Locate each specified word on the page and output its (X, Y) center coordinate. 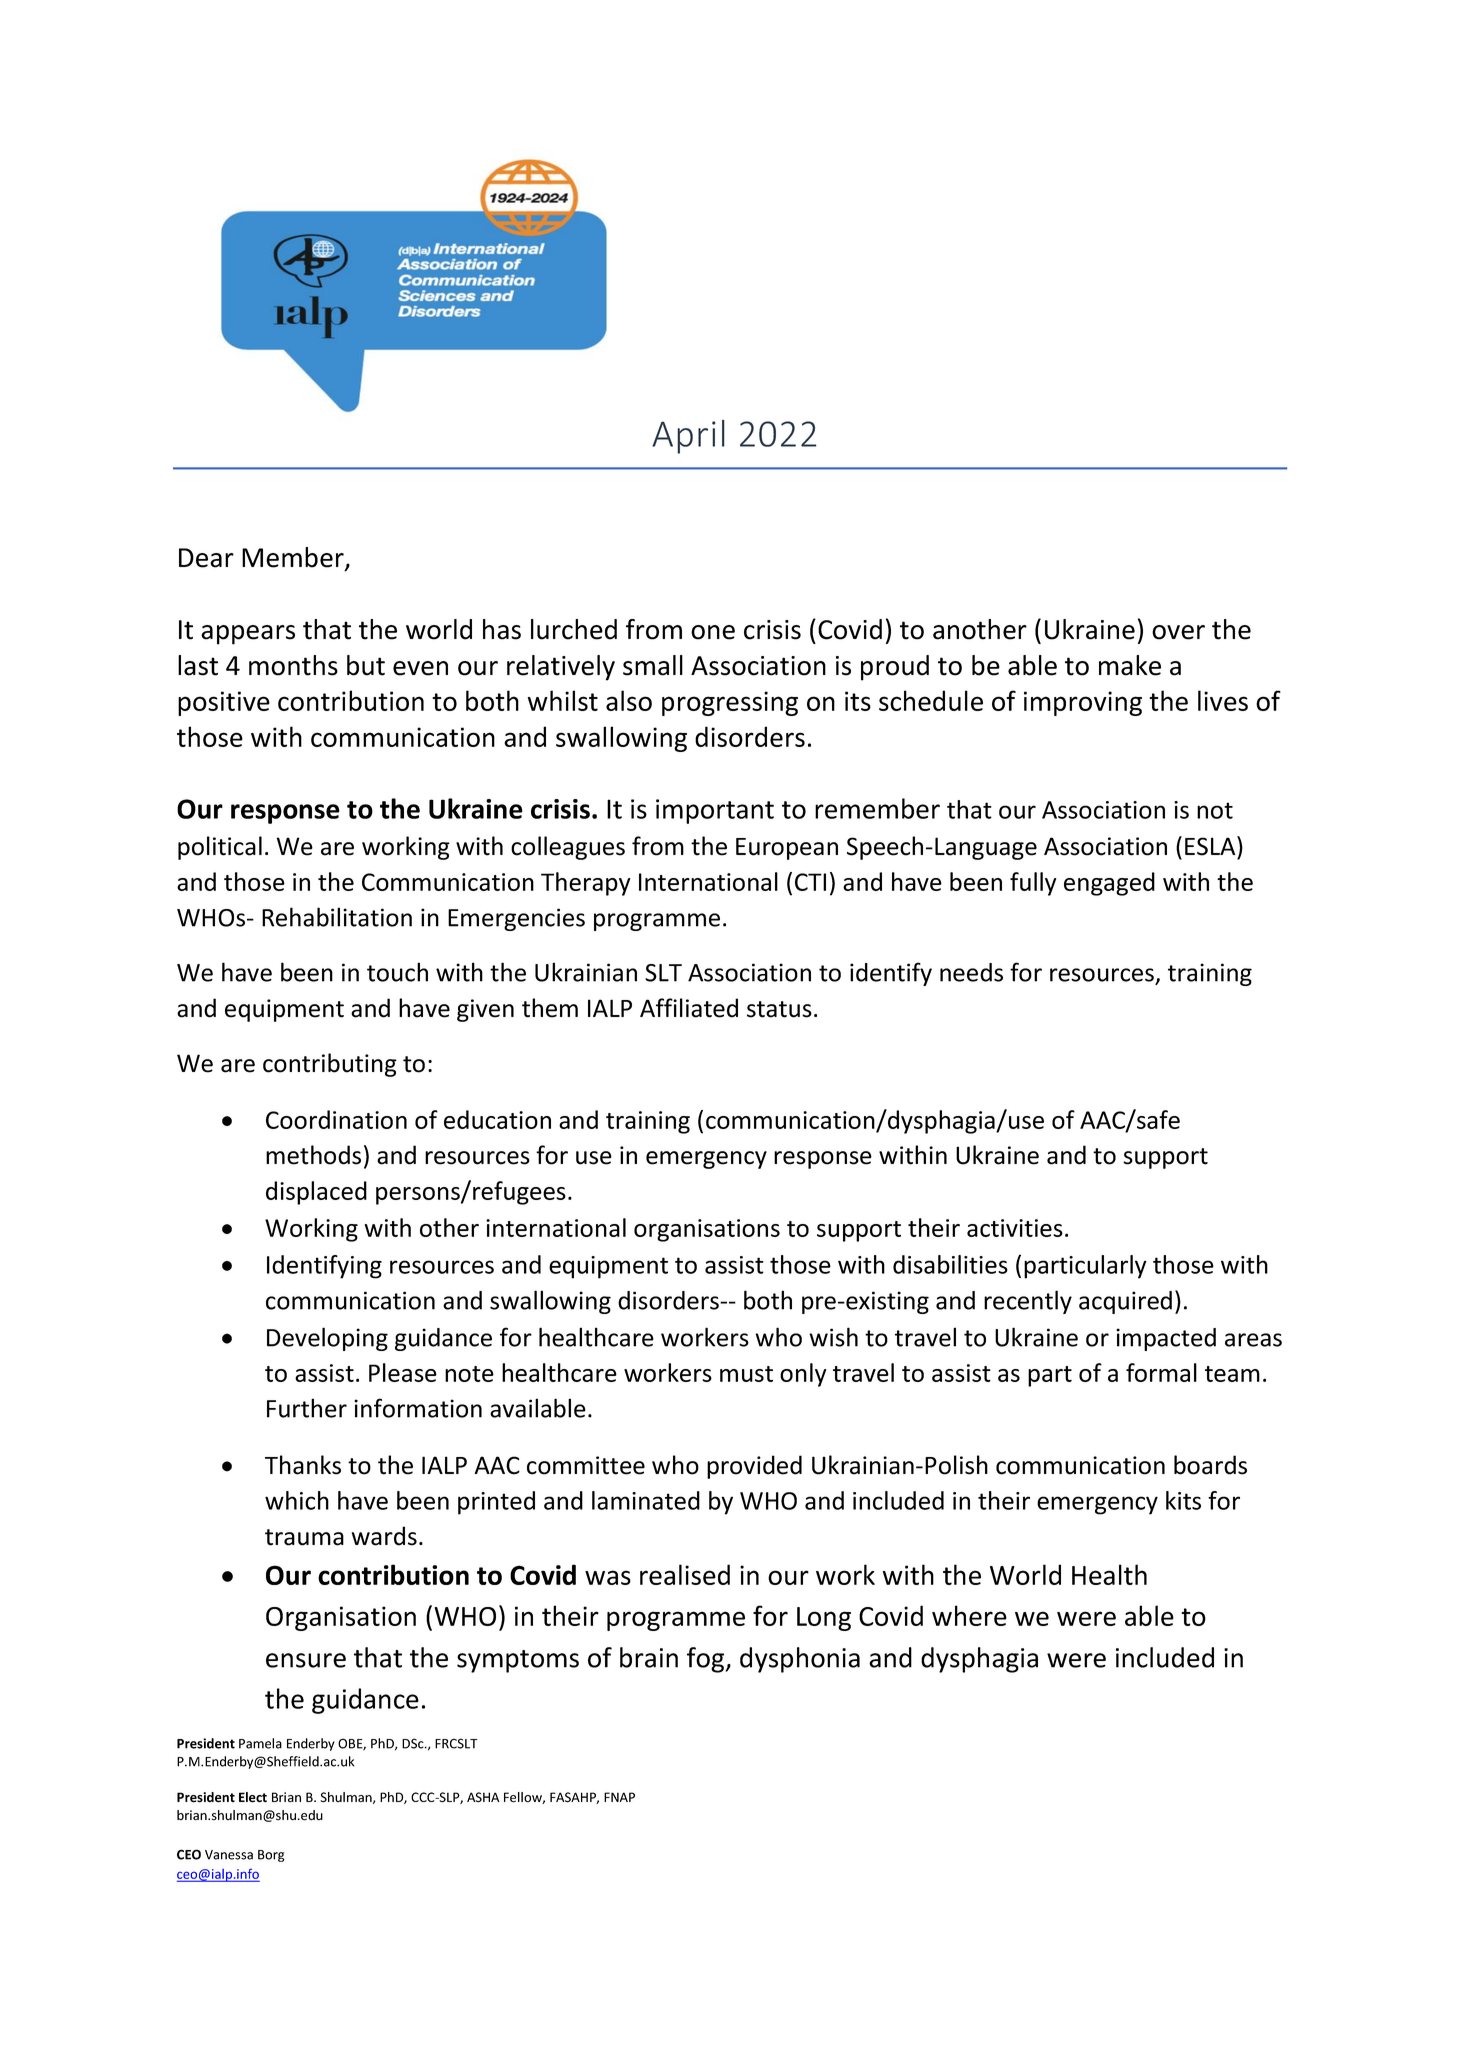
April (688, 437)
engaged (1109, 884)
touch (397, 972)
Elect (253, 1797)
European (787, 849)
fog (707, 1660)
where (969, 1615)
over (1178, 632)
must (746, 1374)
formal (1161, 1372)
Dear (206, 558)
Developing (327, 1339)
